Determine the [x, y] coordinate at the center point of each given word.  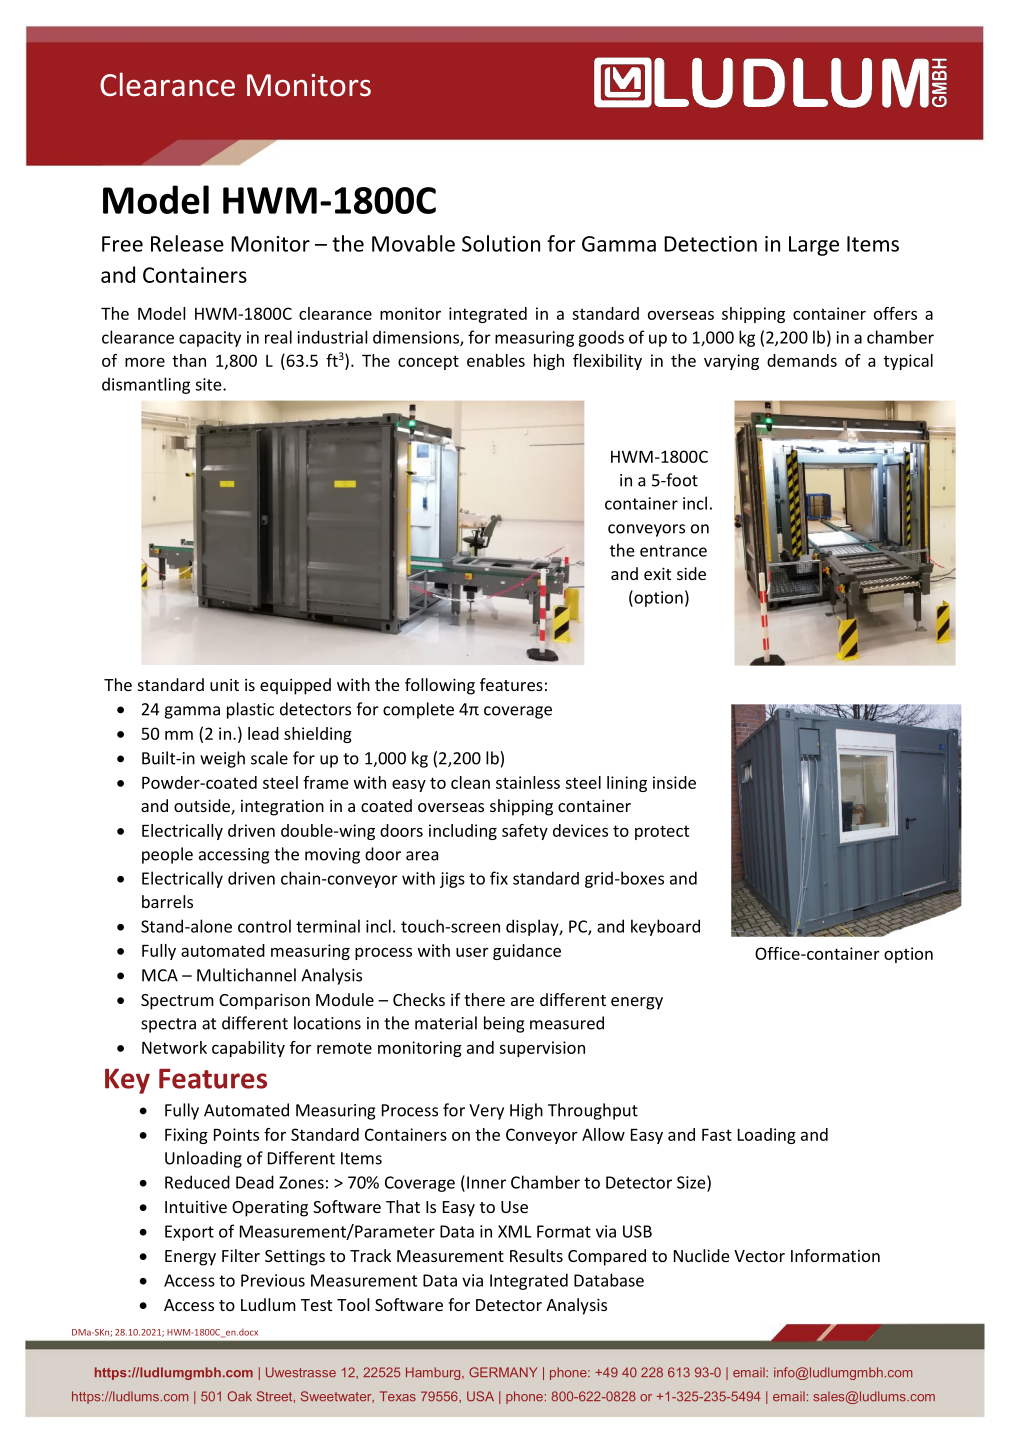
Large [814, 246]
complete [418, 710]
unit [224, 685]
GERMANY [503, 1372]
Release [187, 243]
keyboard [665, 927]
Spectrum [177, 1002]
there [484, 999]
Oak [240, 1396]
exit [657, 573]
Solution [501, 243]
